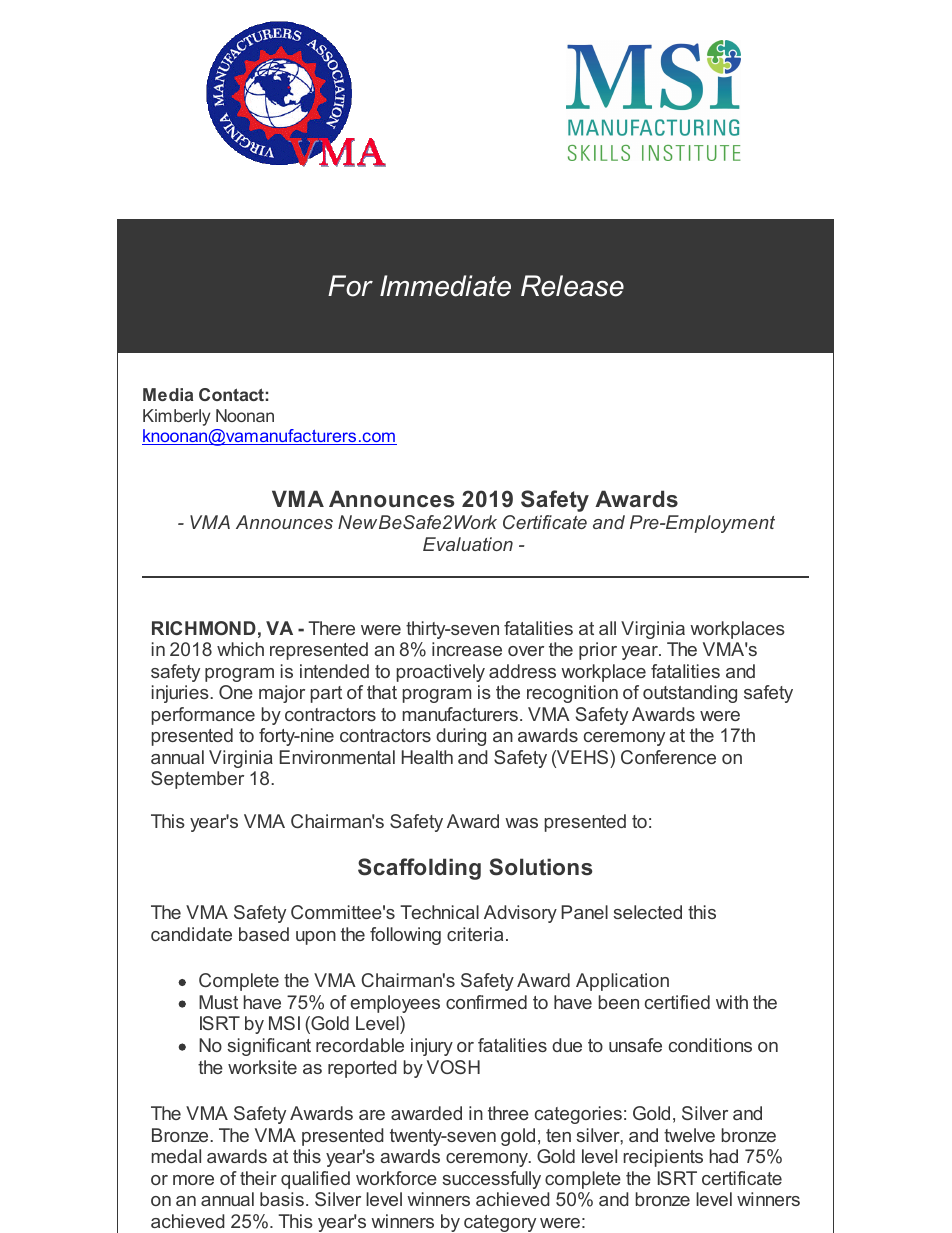 This screenshot has width=952, height=1233. Describe the element at coordinates (231, 394) in the screenshot. I see `Contact` at that location.
